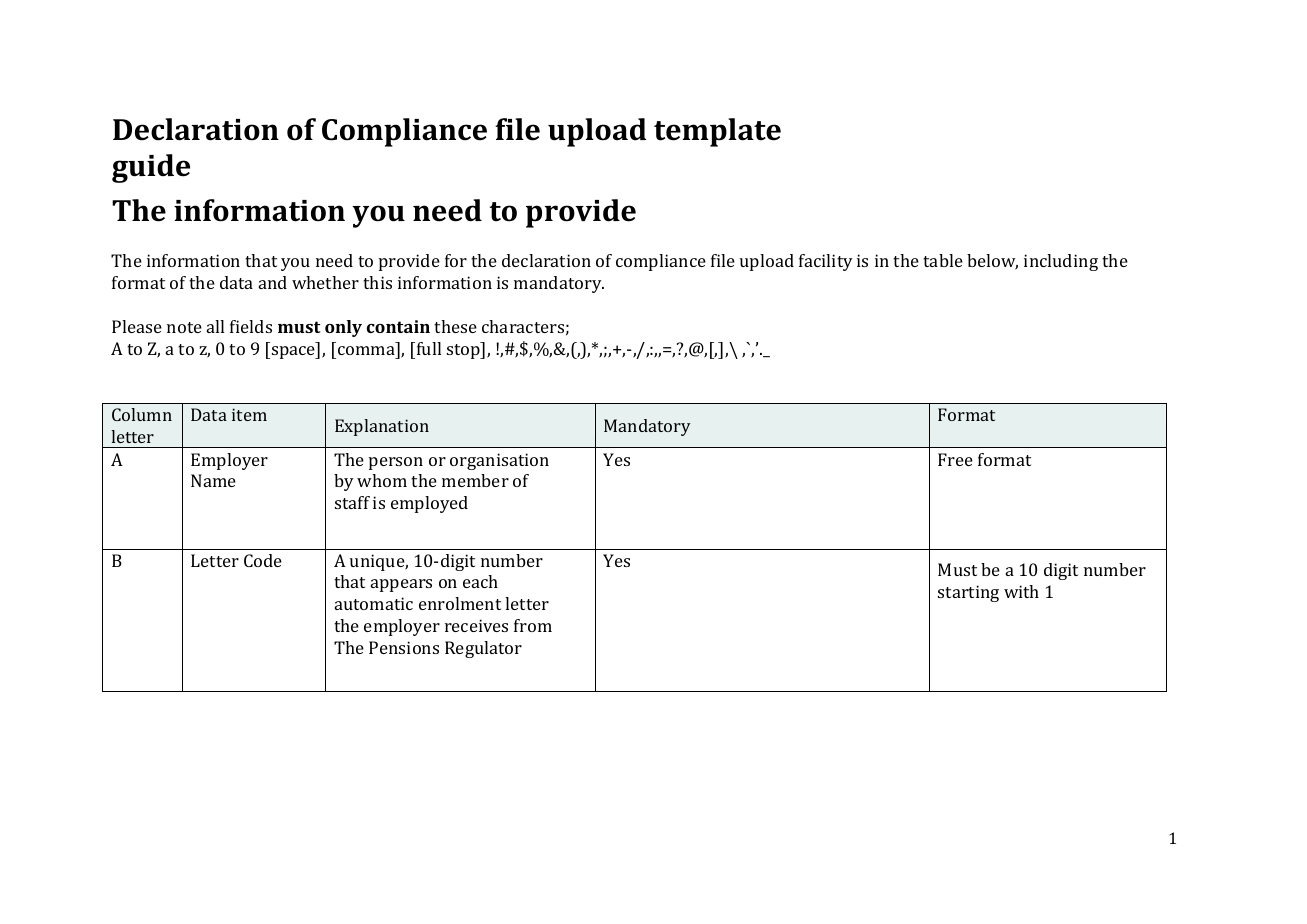 This page has width=1307, height=924. What do you see at coordinates (151, 168) in the page?
I see `guide` at bounding box center [151, 168].
